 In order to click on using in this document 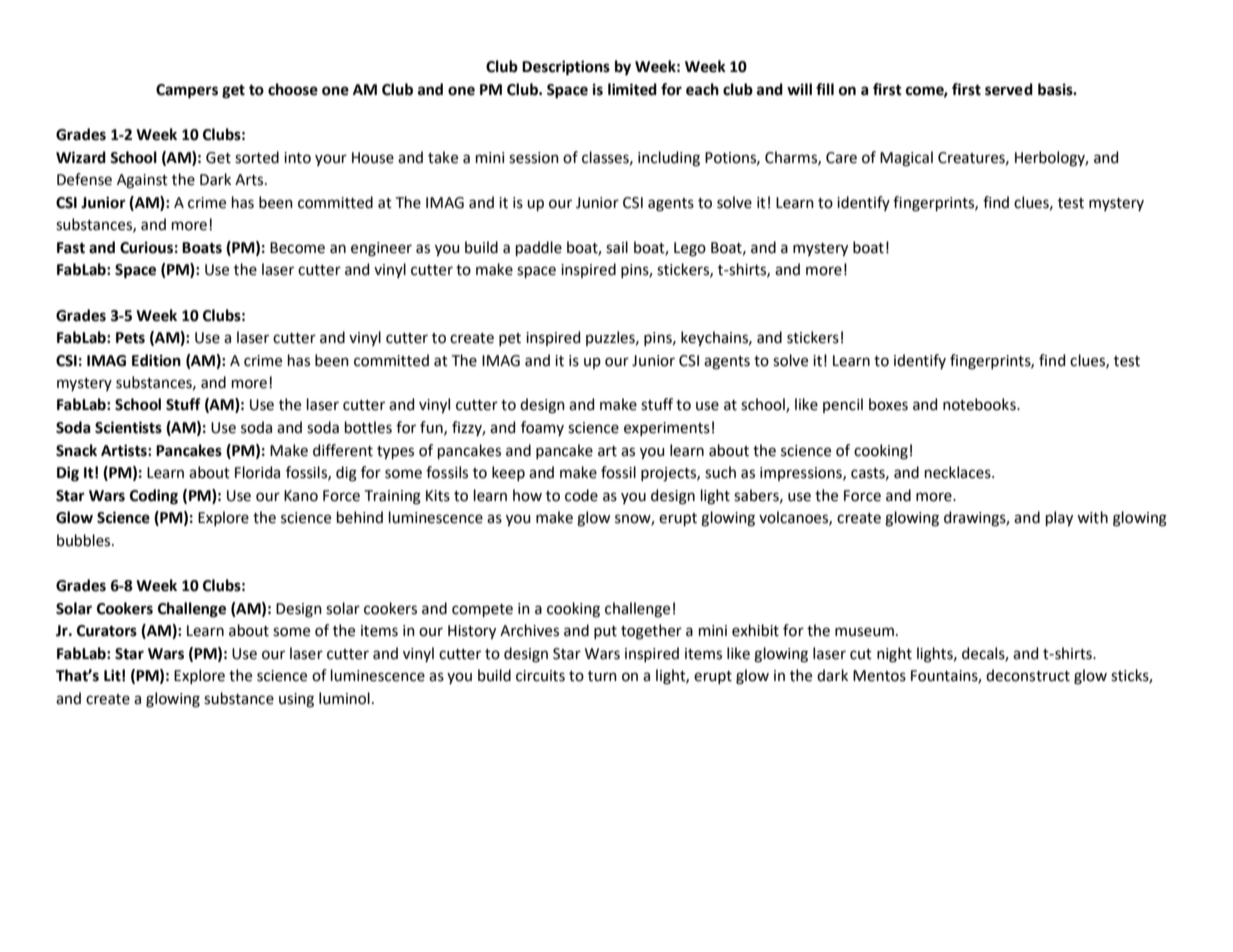, I will do `click(296, 700)`.
